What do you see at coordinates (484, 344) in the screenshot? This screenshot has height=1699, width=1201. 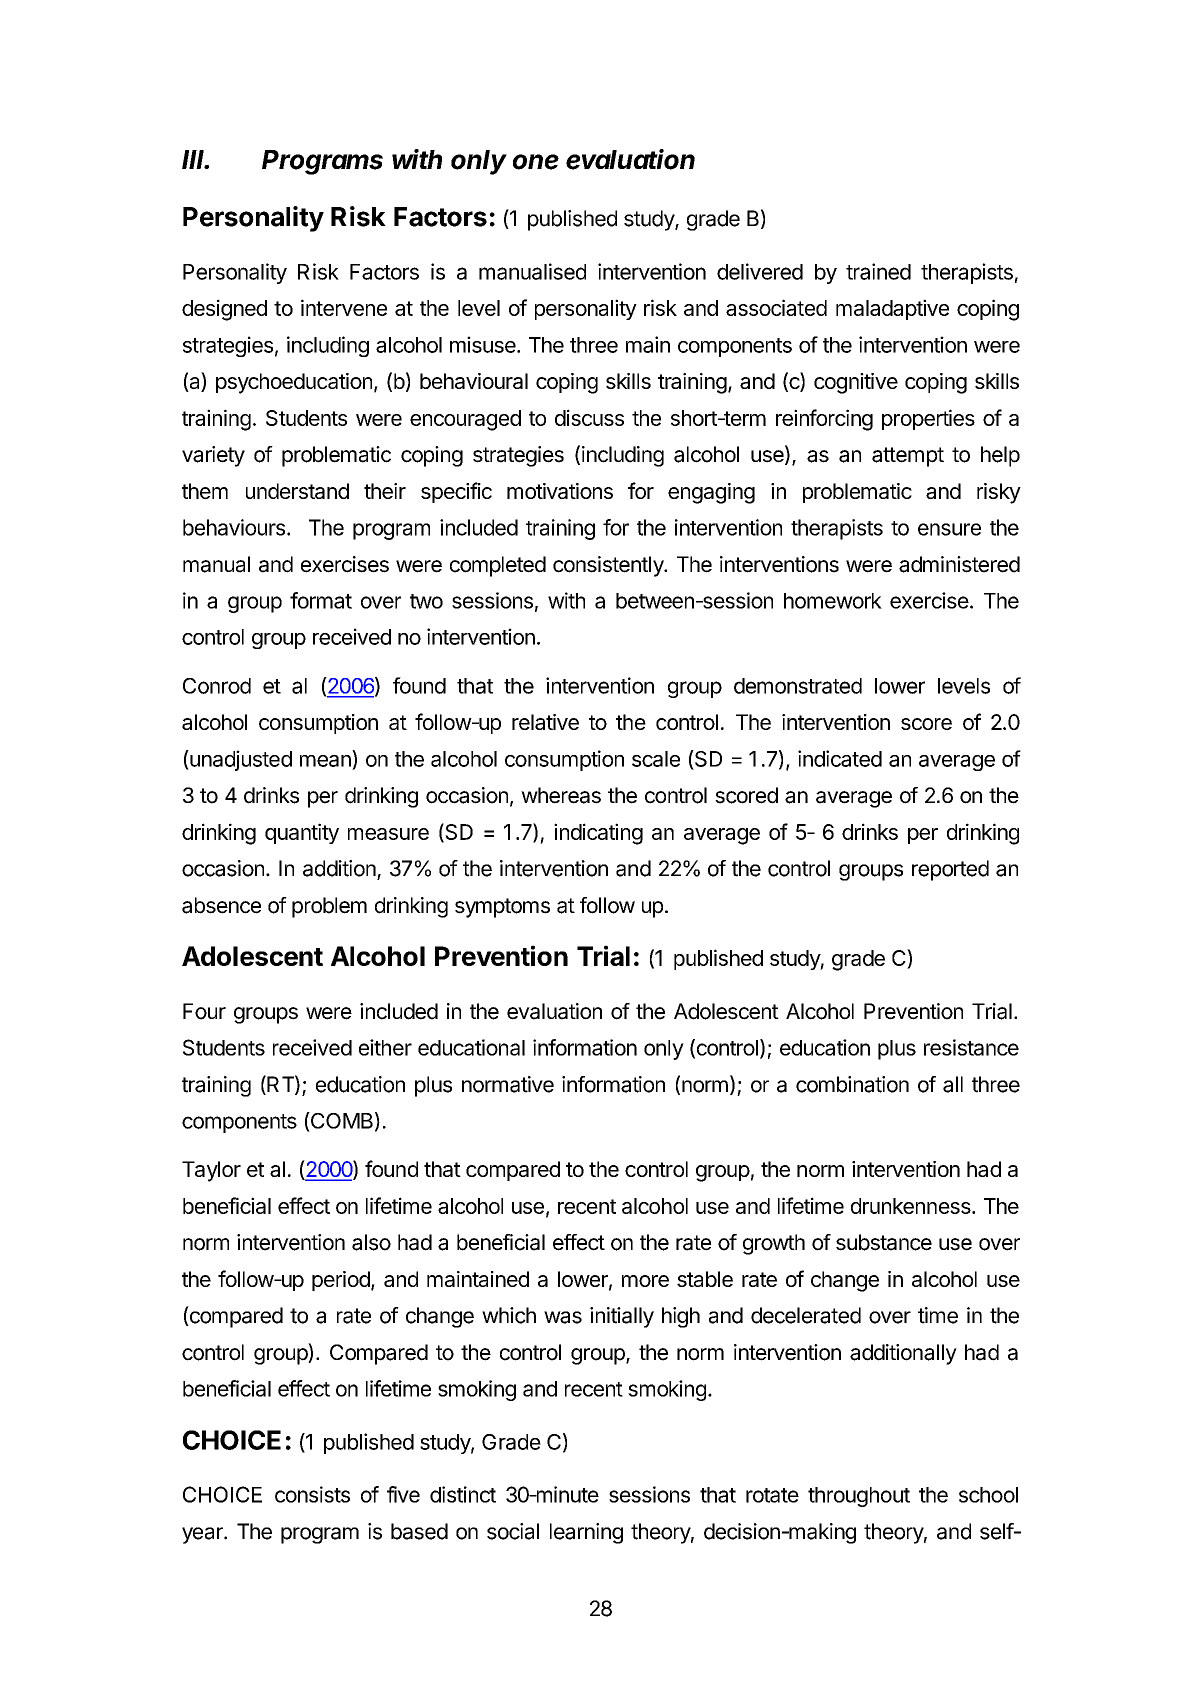 I see `misuse` at bounding box center [484, 344].
